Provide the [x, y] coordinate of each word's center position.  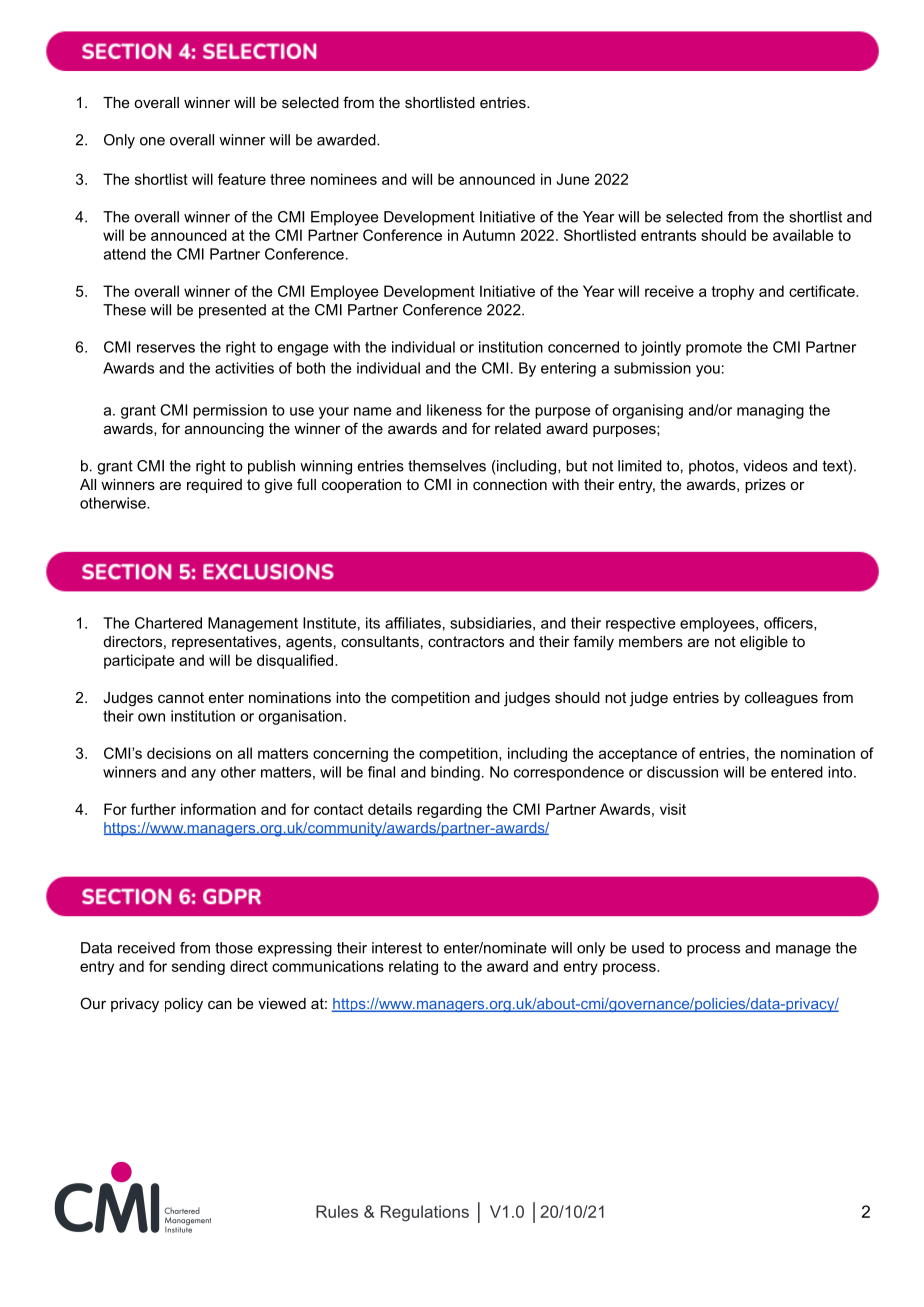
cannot [181, 697]
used [648, 948]
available [803, 235]
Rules [337, 1211]
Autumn [488, 235]
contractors [466, 641]
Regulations [425, 1213]
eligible [764, 643]
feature [242, 179]
